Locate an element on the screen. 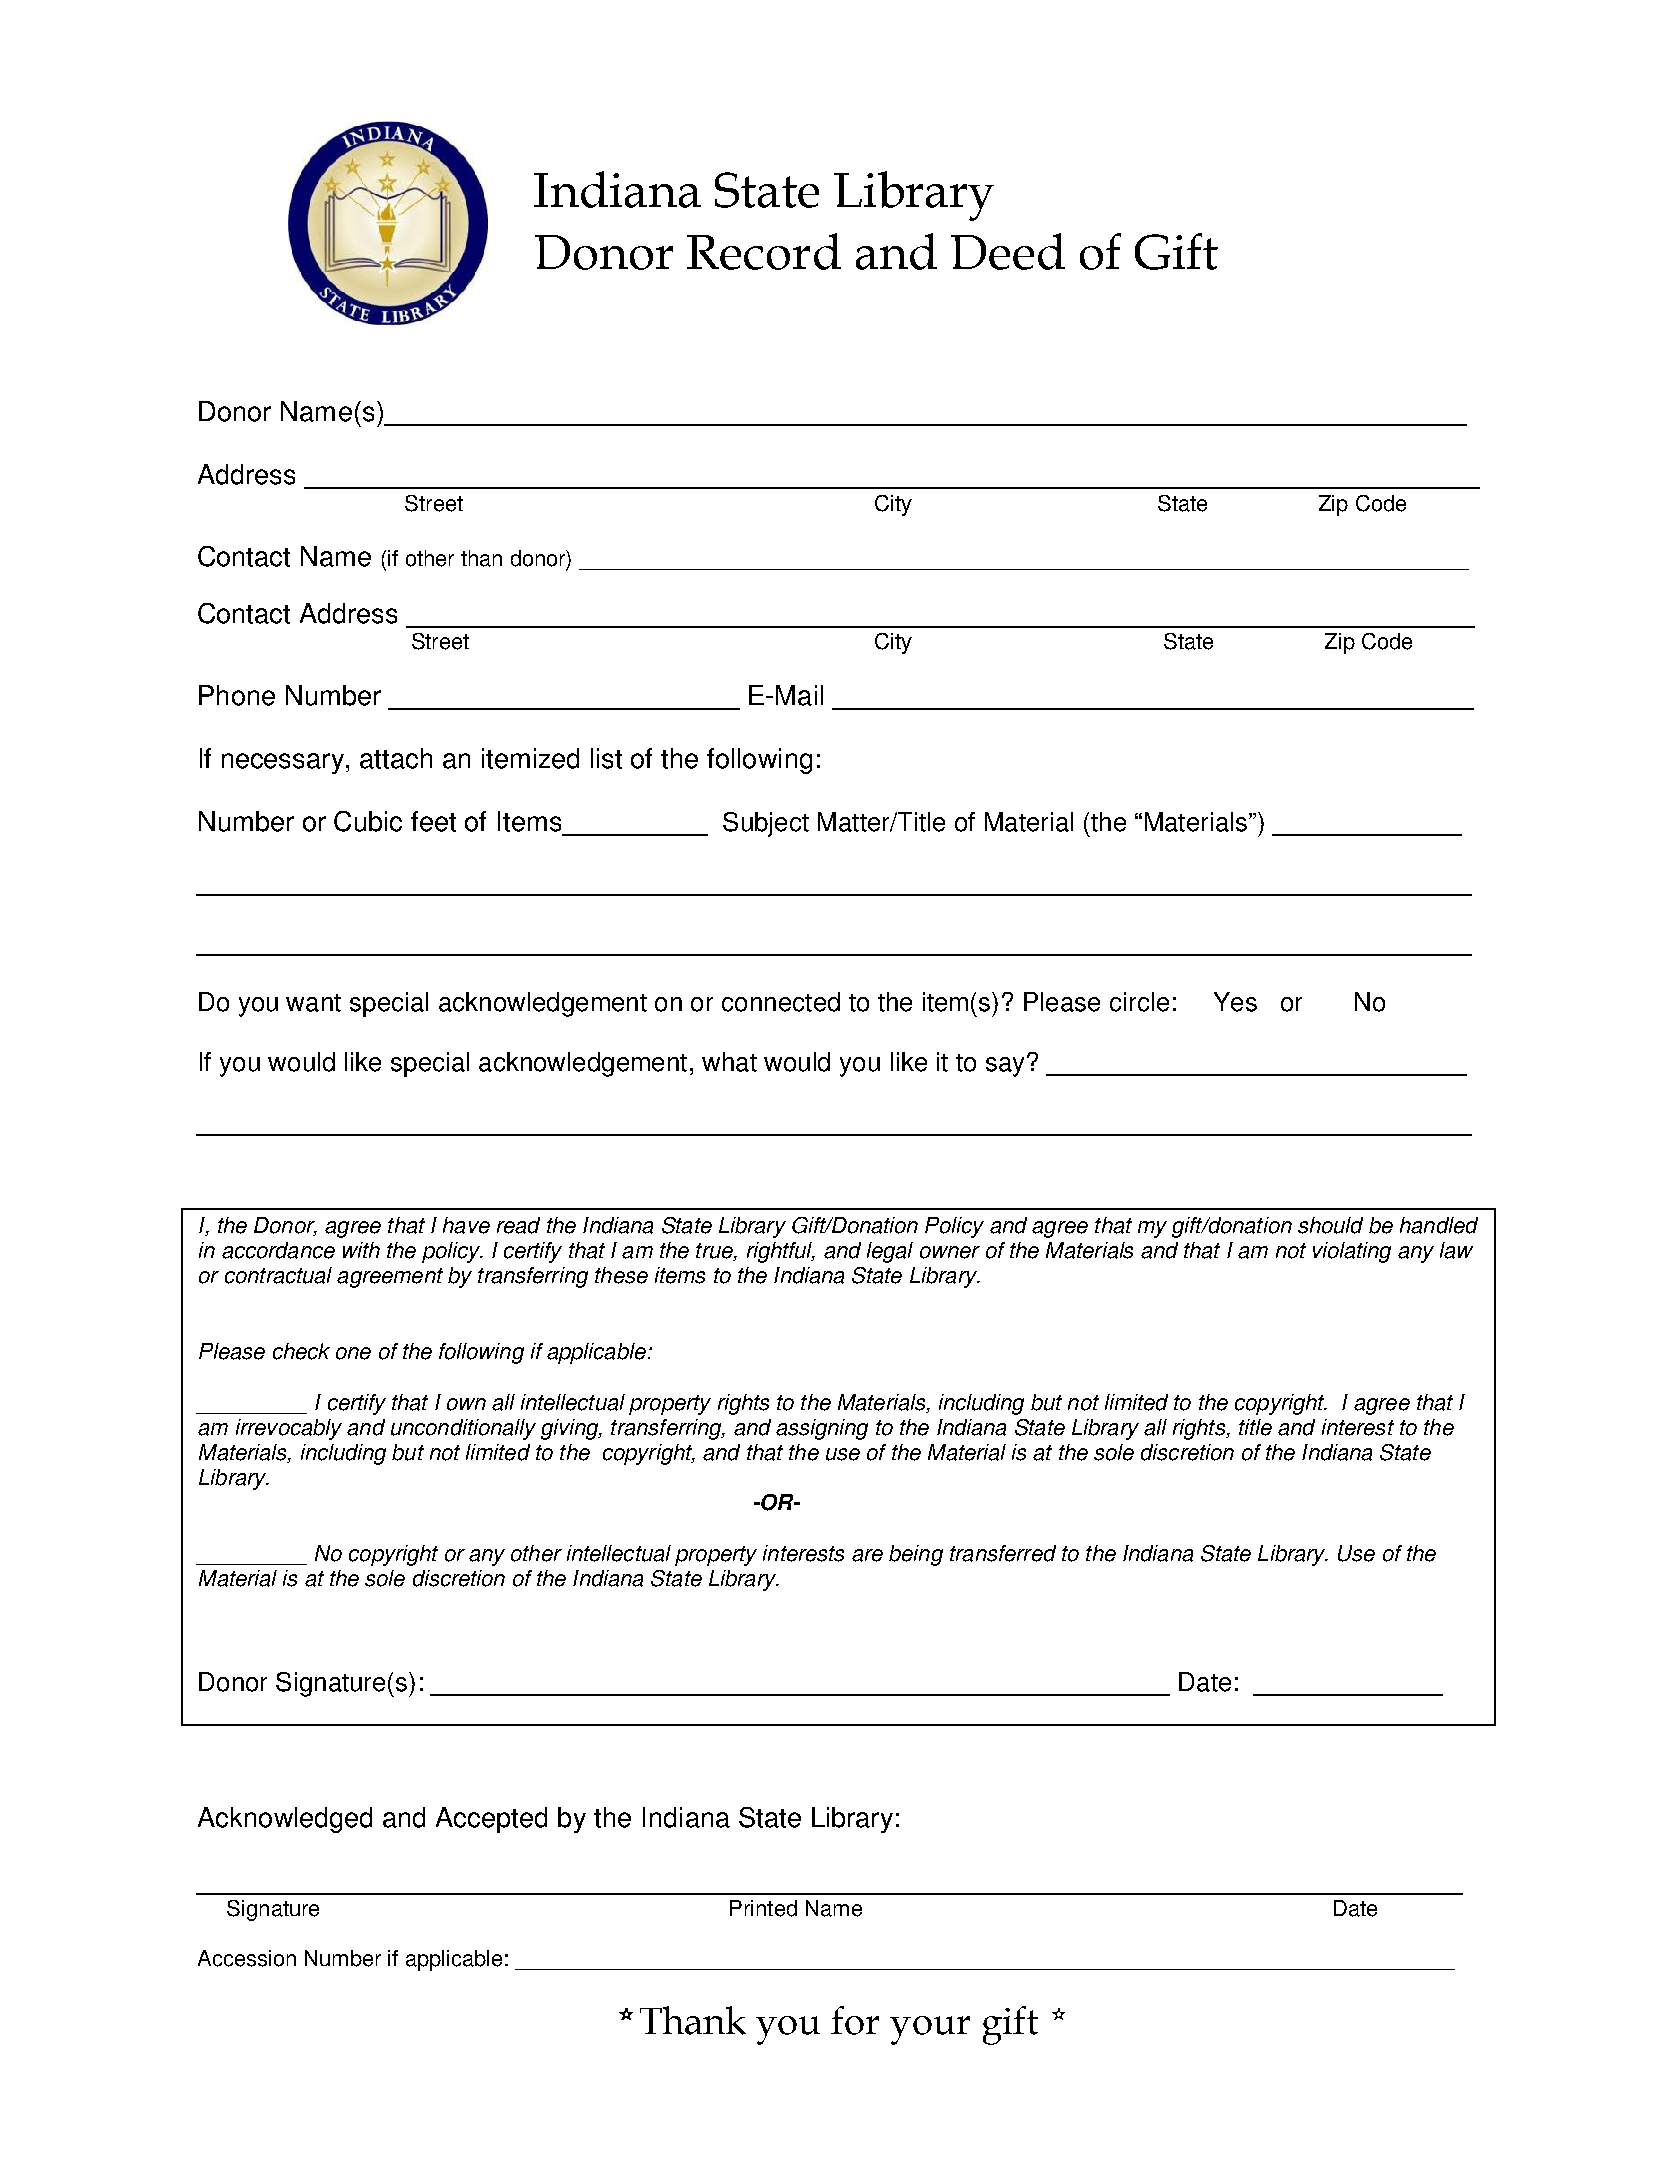 The image size is (1677, 2170). legal is located at coordinates (890, 1252).
